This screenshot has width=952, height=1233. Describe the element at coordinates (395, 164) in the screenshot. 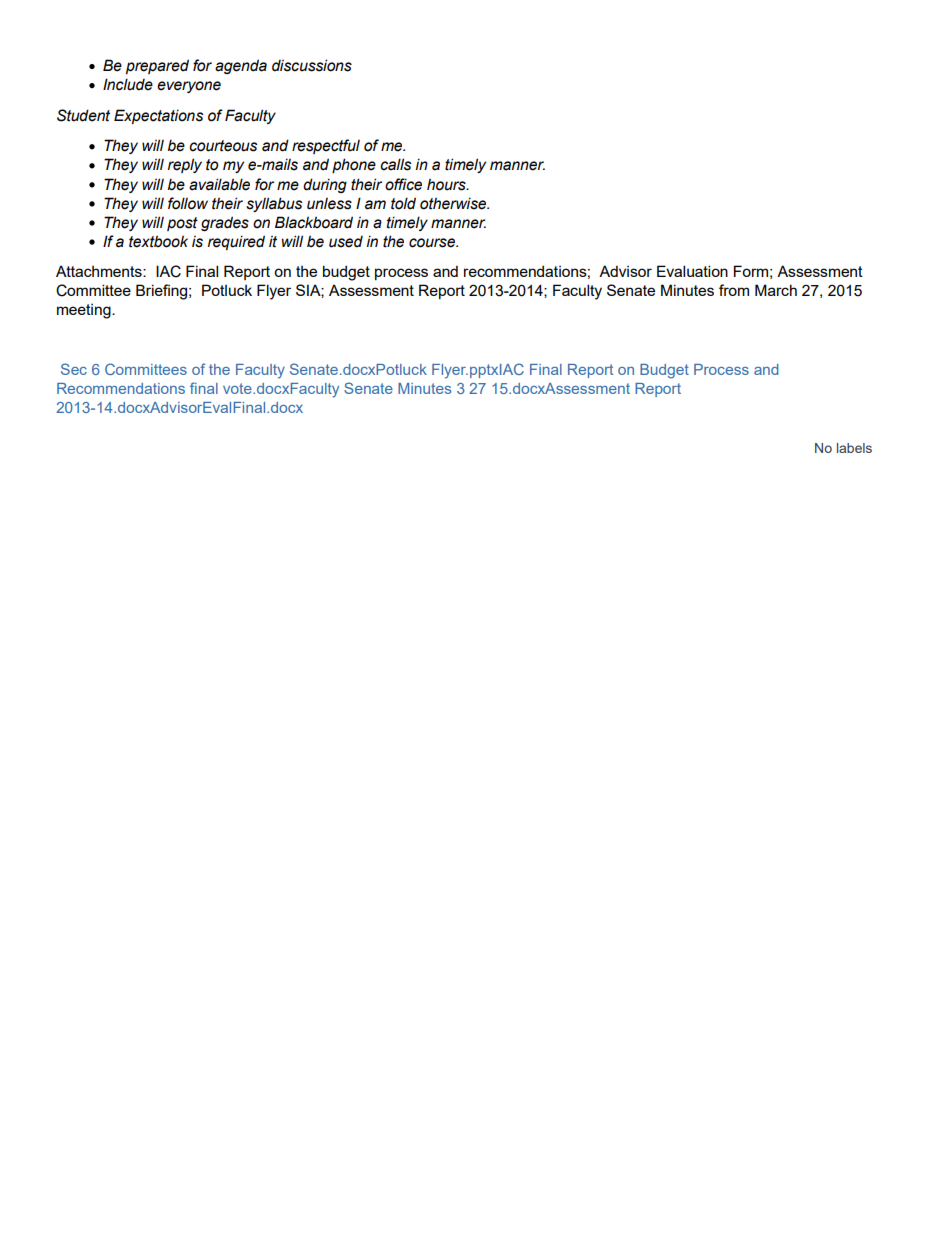

I see `calls` at that location.
